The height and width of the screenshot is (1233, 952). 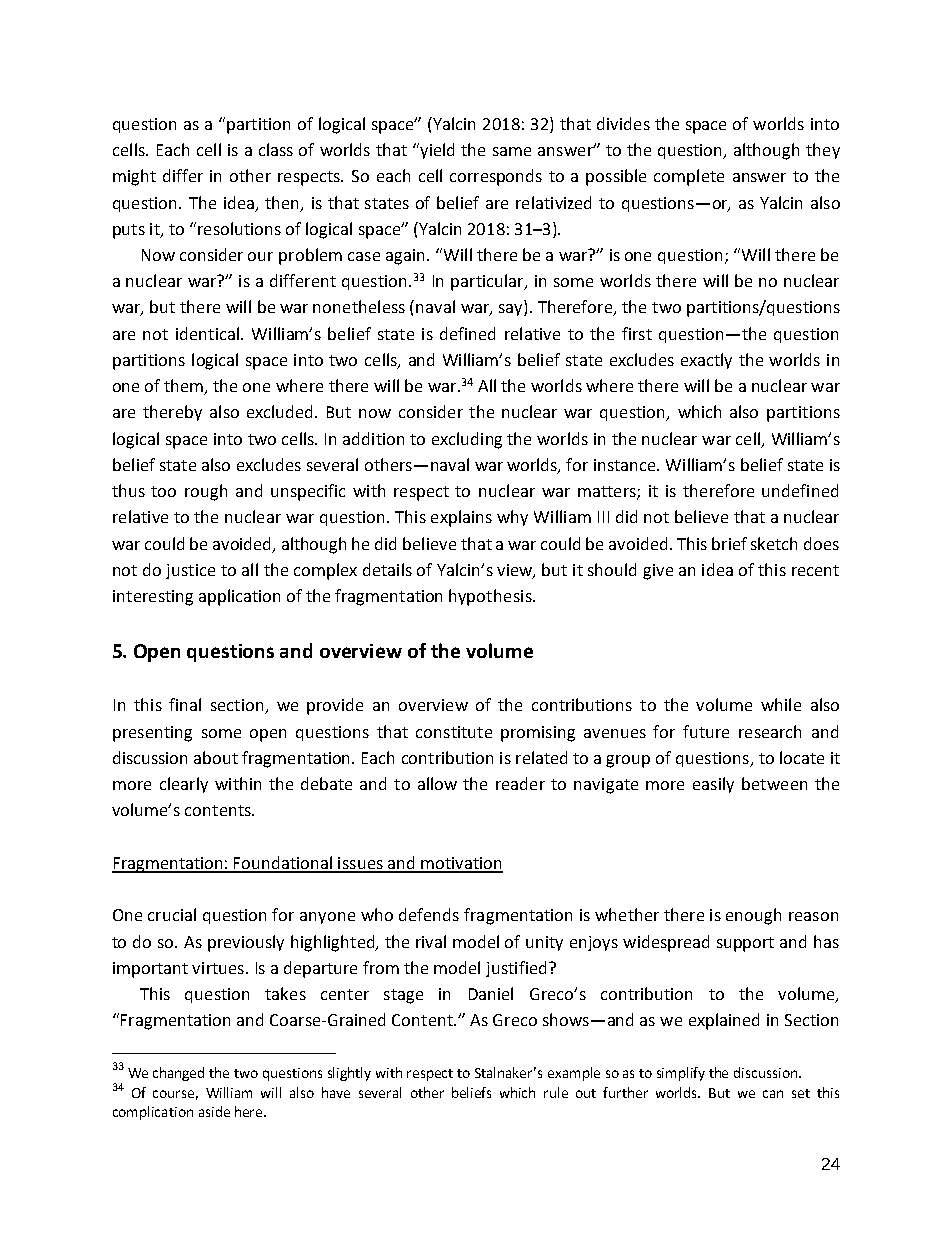 I want to click on can, so click(x=773, y=1094).
